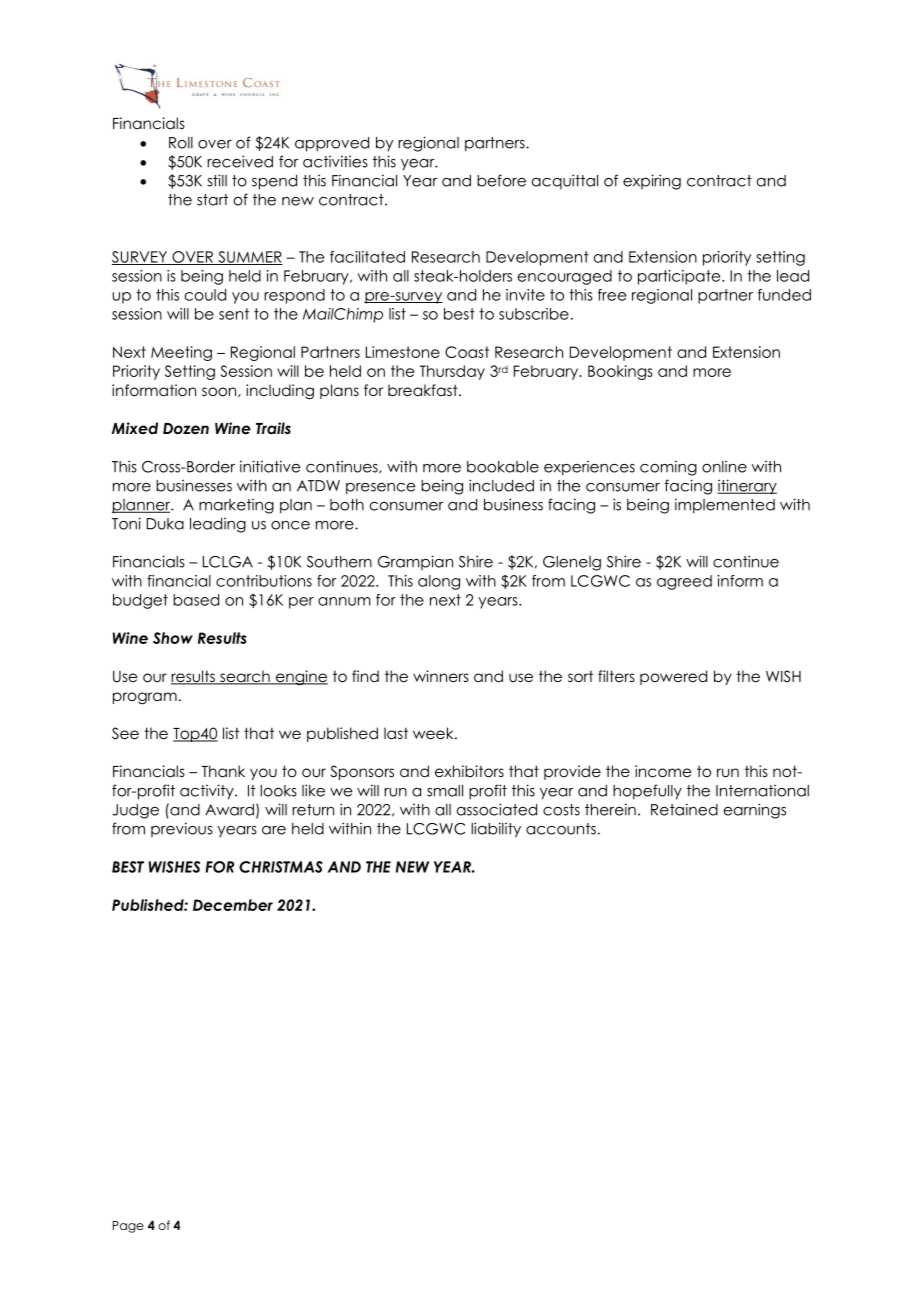 The width and height of the screenshot is (924, 1309). What do you see at coordinates (182, 829) in the screenshot?
I see `previous` at bounding box center [182, 829].
